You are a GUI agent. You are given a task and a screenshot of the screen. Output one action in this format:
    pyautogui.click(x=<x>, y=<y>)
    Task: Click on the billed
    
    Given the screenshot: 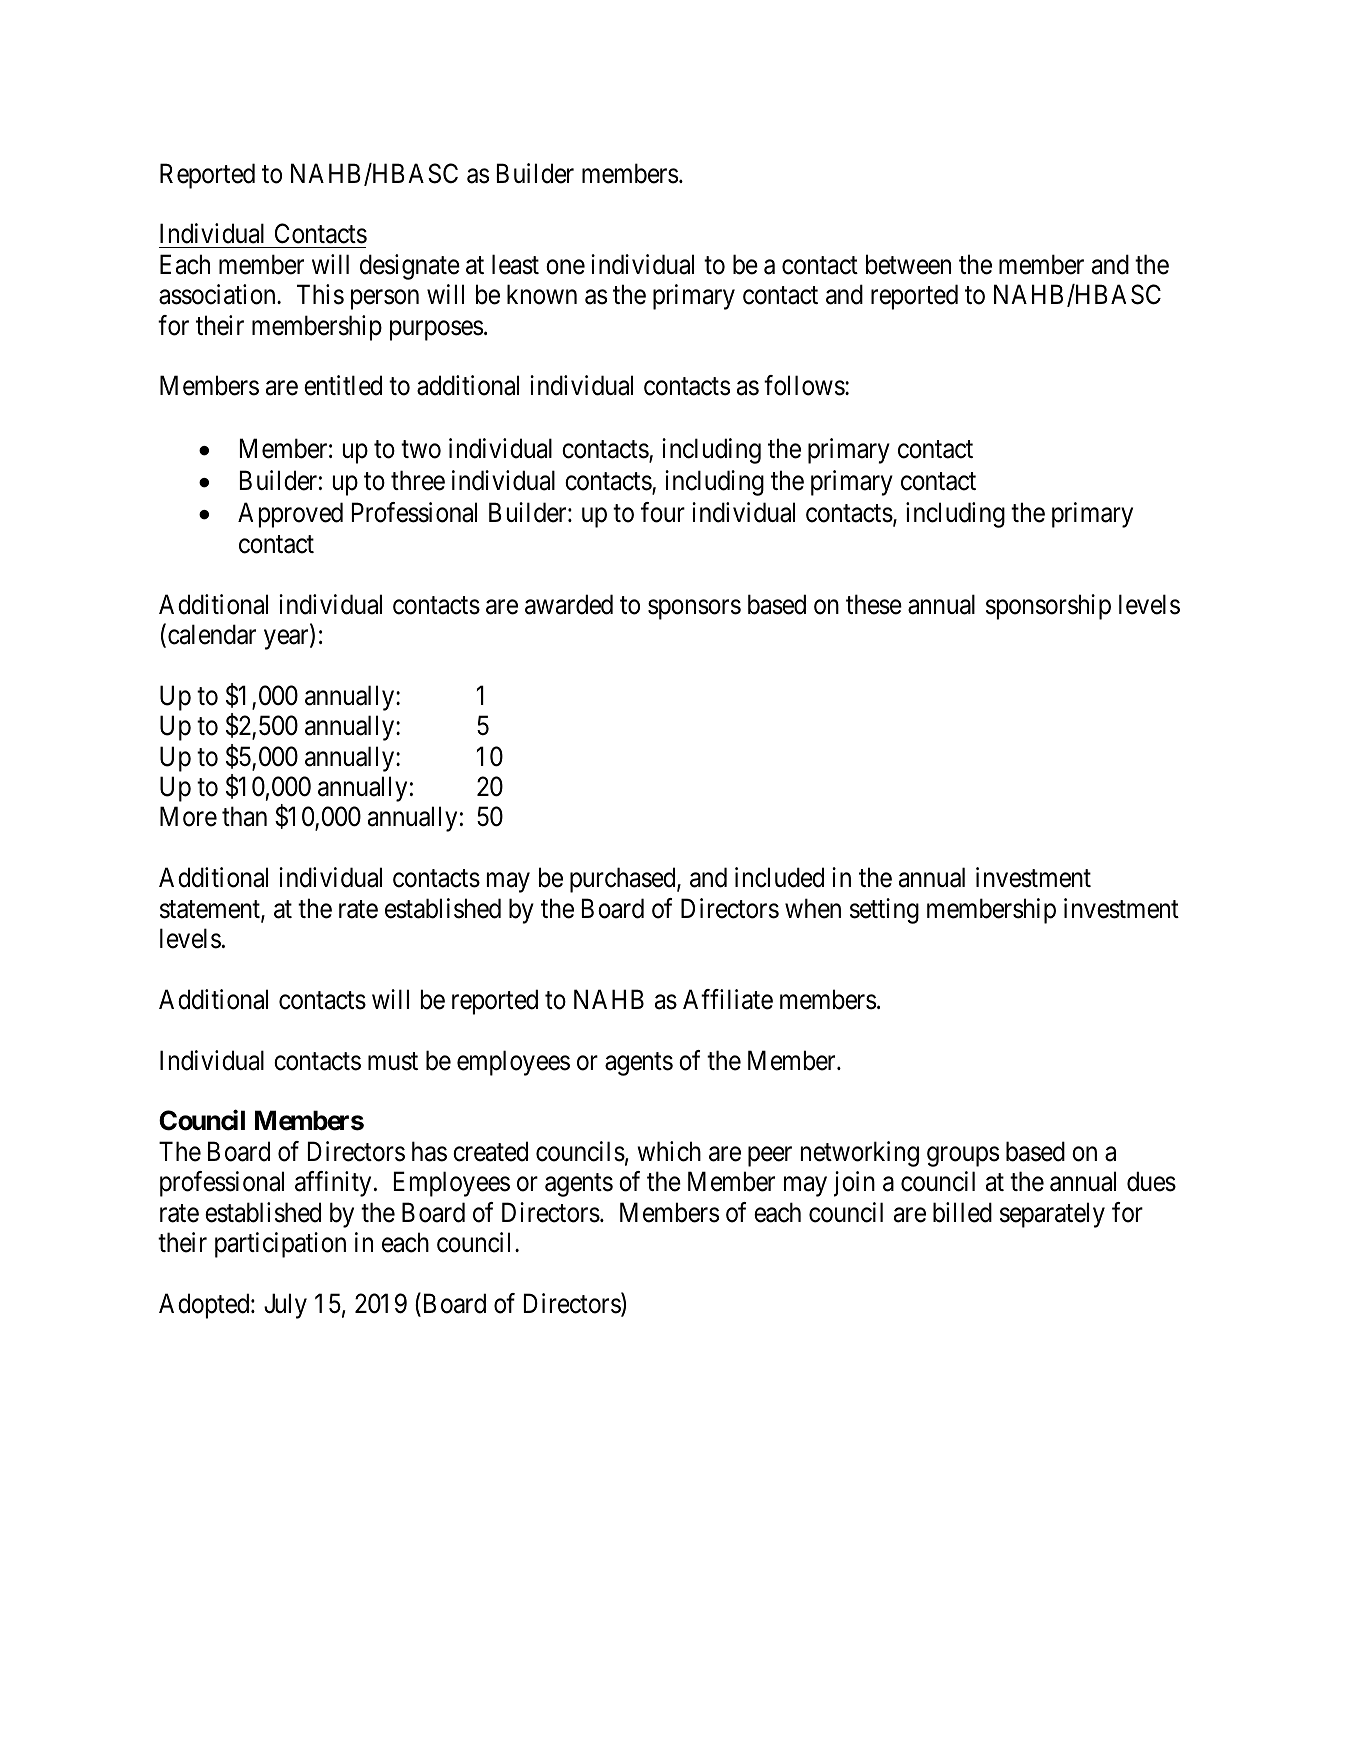 What is the action you would take?
    pyautogui.click(x=962, y=1212)
